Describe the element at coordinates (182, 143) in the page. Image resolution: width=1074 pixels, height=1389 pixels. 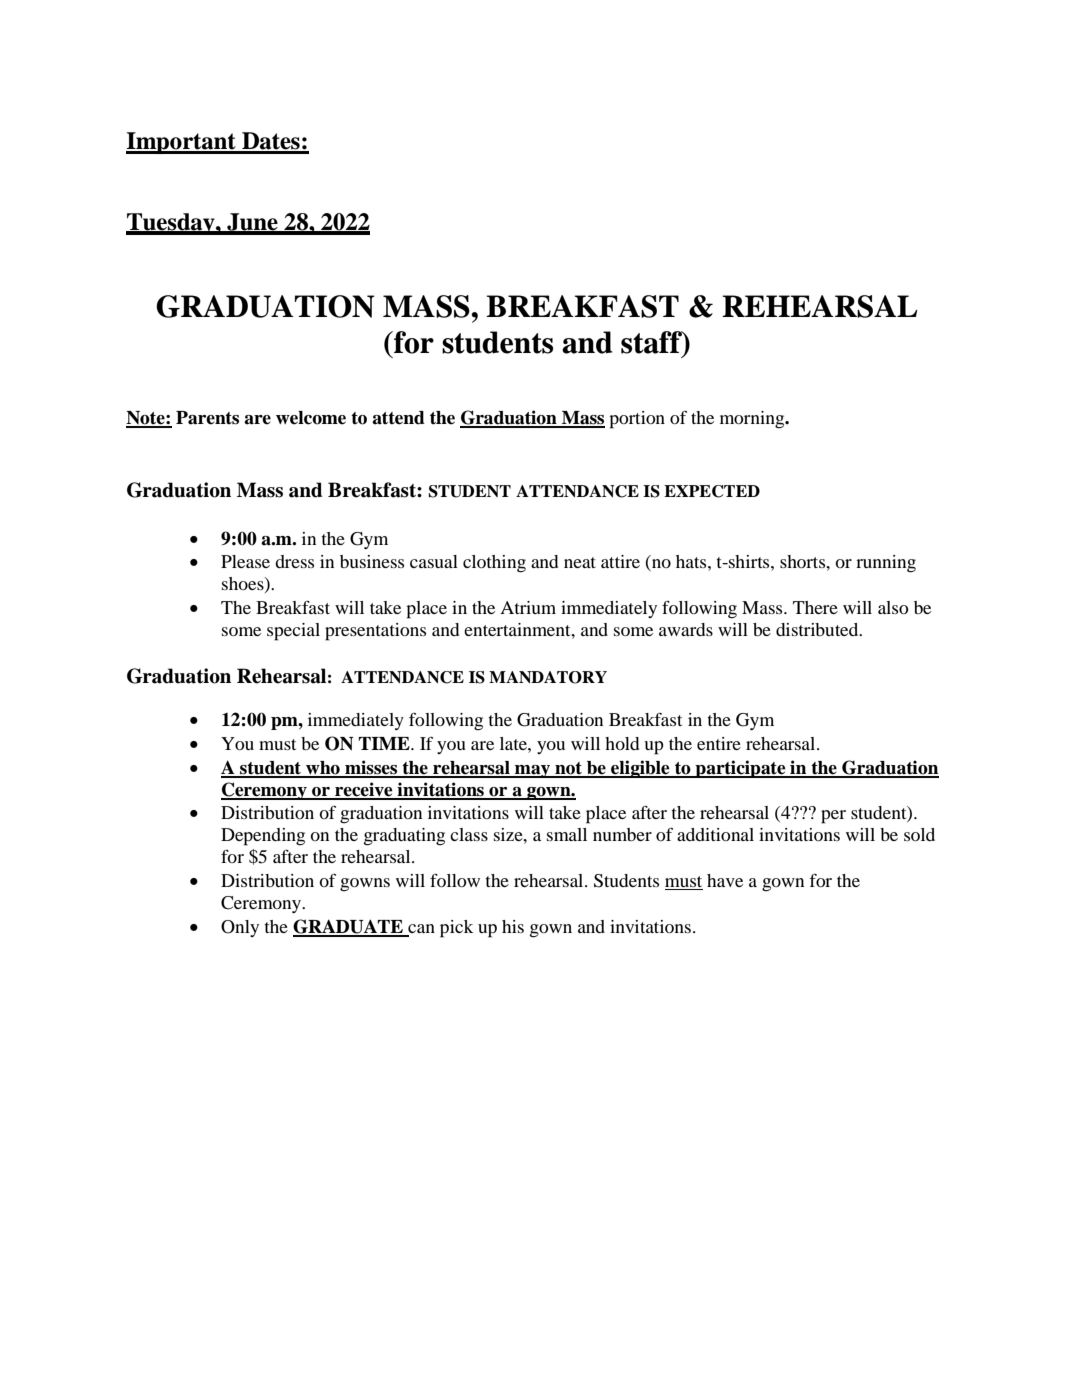
I see `Important` at that location.
